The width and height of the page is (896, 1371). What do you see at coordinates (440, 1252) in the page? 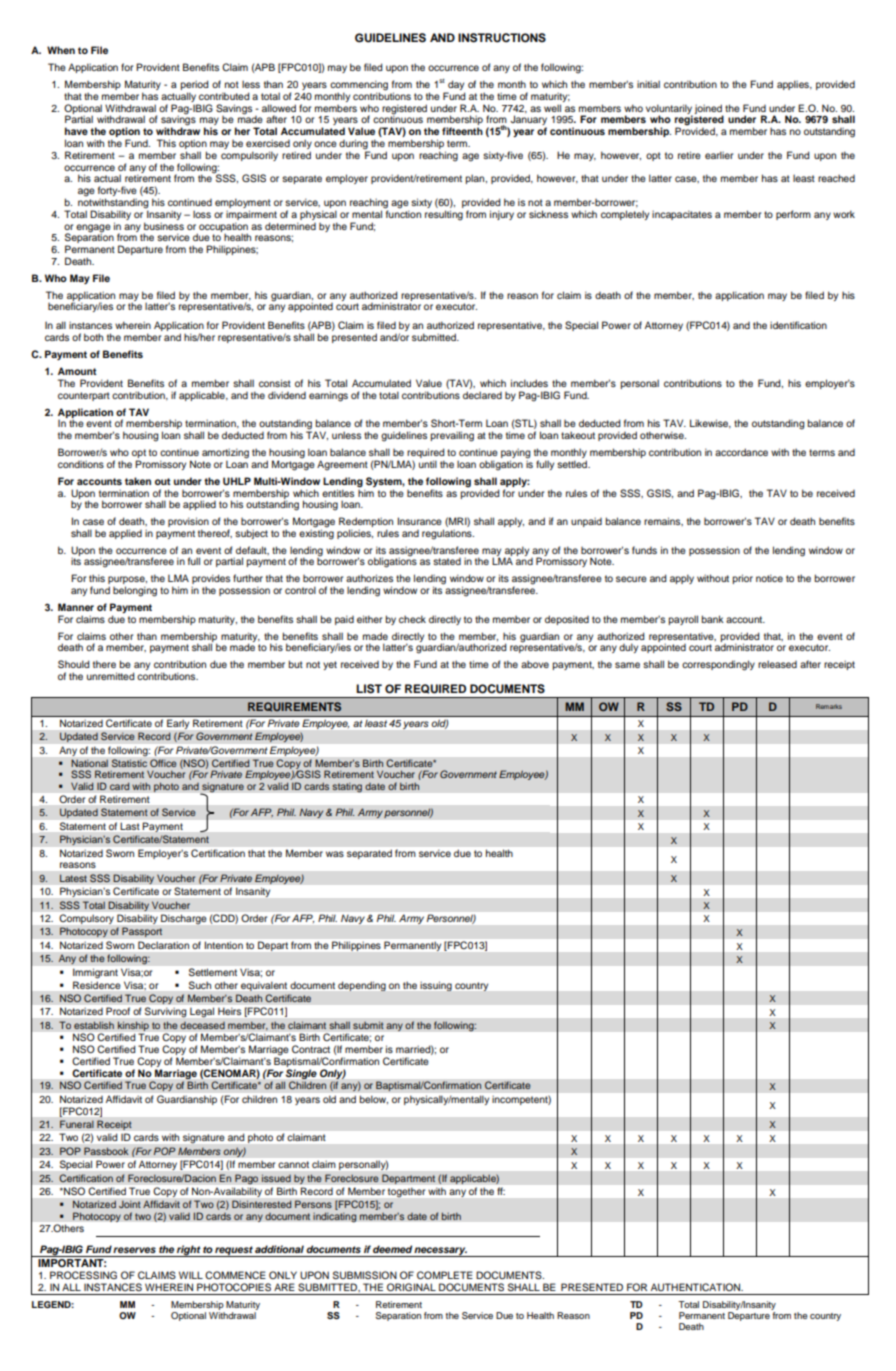
I see `necessary` at bounding box center [440, 1252].
